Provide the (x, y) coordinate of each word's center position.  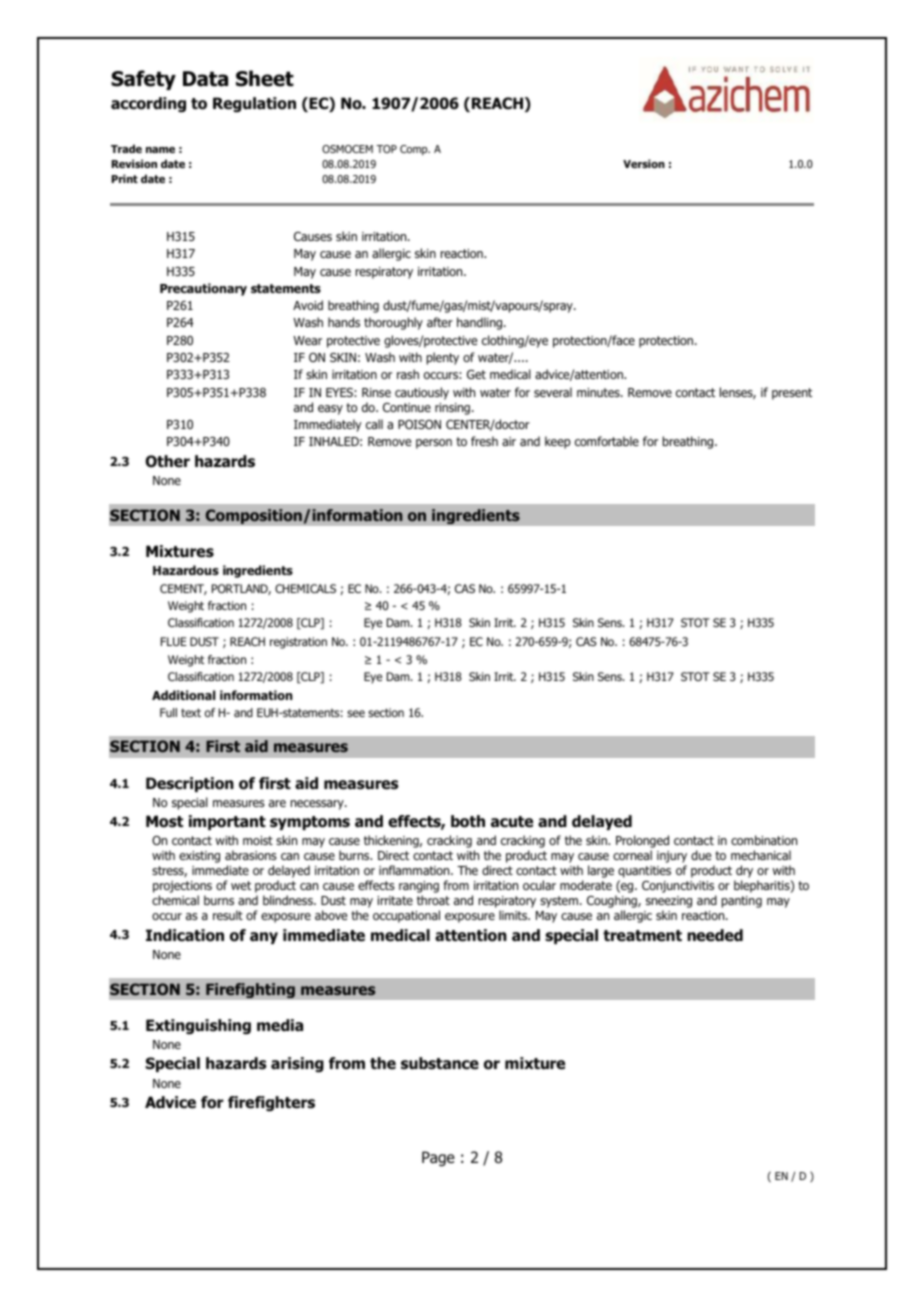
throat (433, 900)
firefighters (271, 1104)
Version (644, 163)
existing (199, 857)
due (701, 855)
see (356, 713)
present (792, 394)
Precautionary (203, 289)
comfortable (607, 441)
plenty (443, 358)
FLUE (174, 641)
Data (205, 79)
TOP (386, 149)
